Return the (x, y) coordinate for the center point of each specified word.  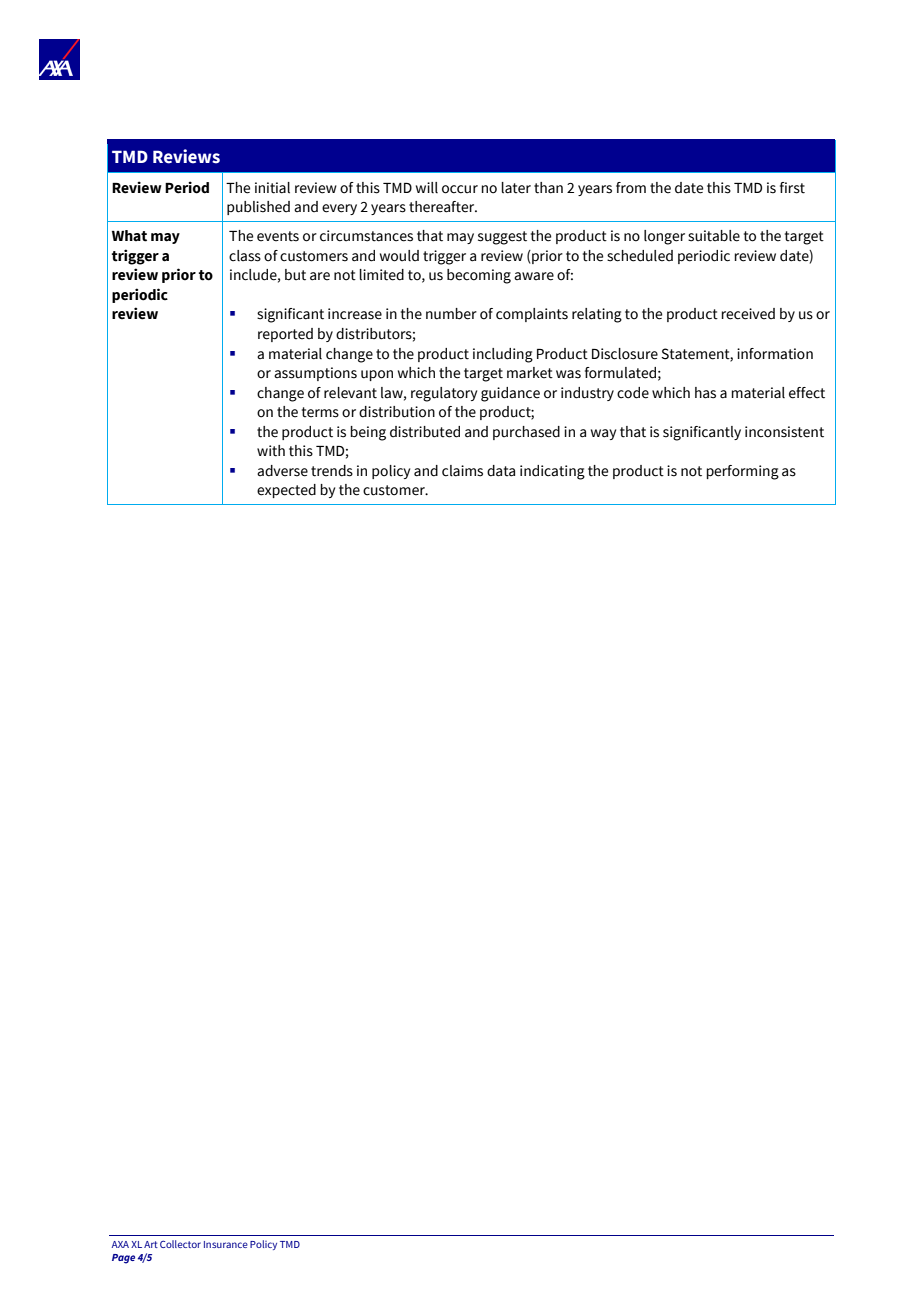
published (258, 208)
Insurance (226, 1244)
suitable (714, 236)
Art (151, 1244)
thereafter (443, 207)
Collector (180, 1244)
